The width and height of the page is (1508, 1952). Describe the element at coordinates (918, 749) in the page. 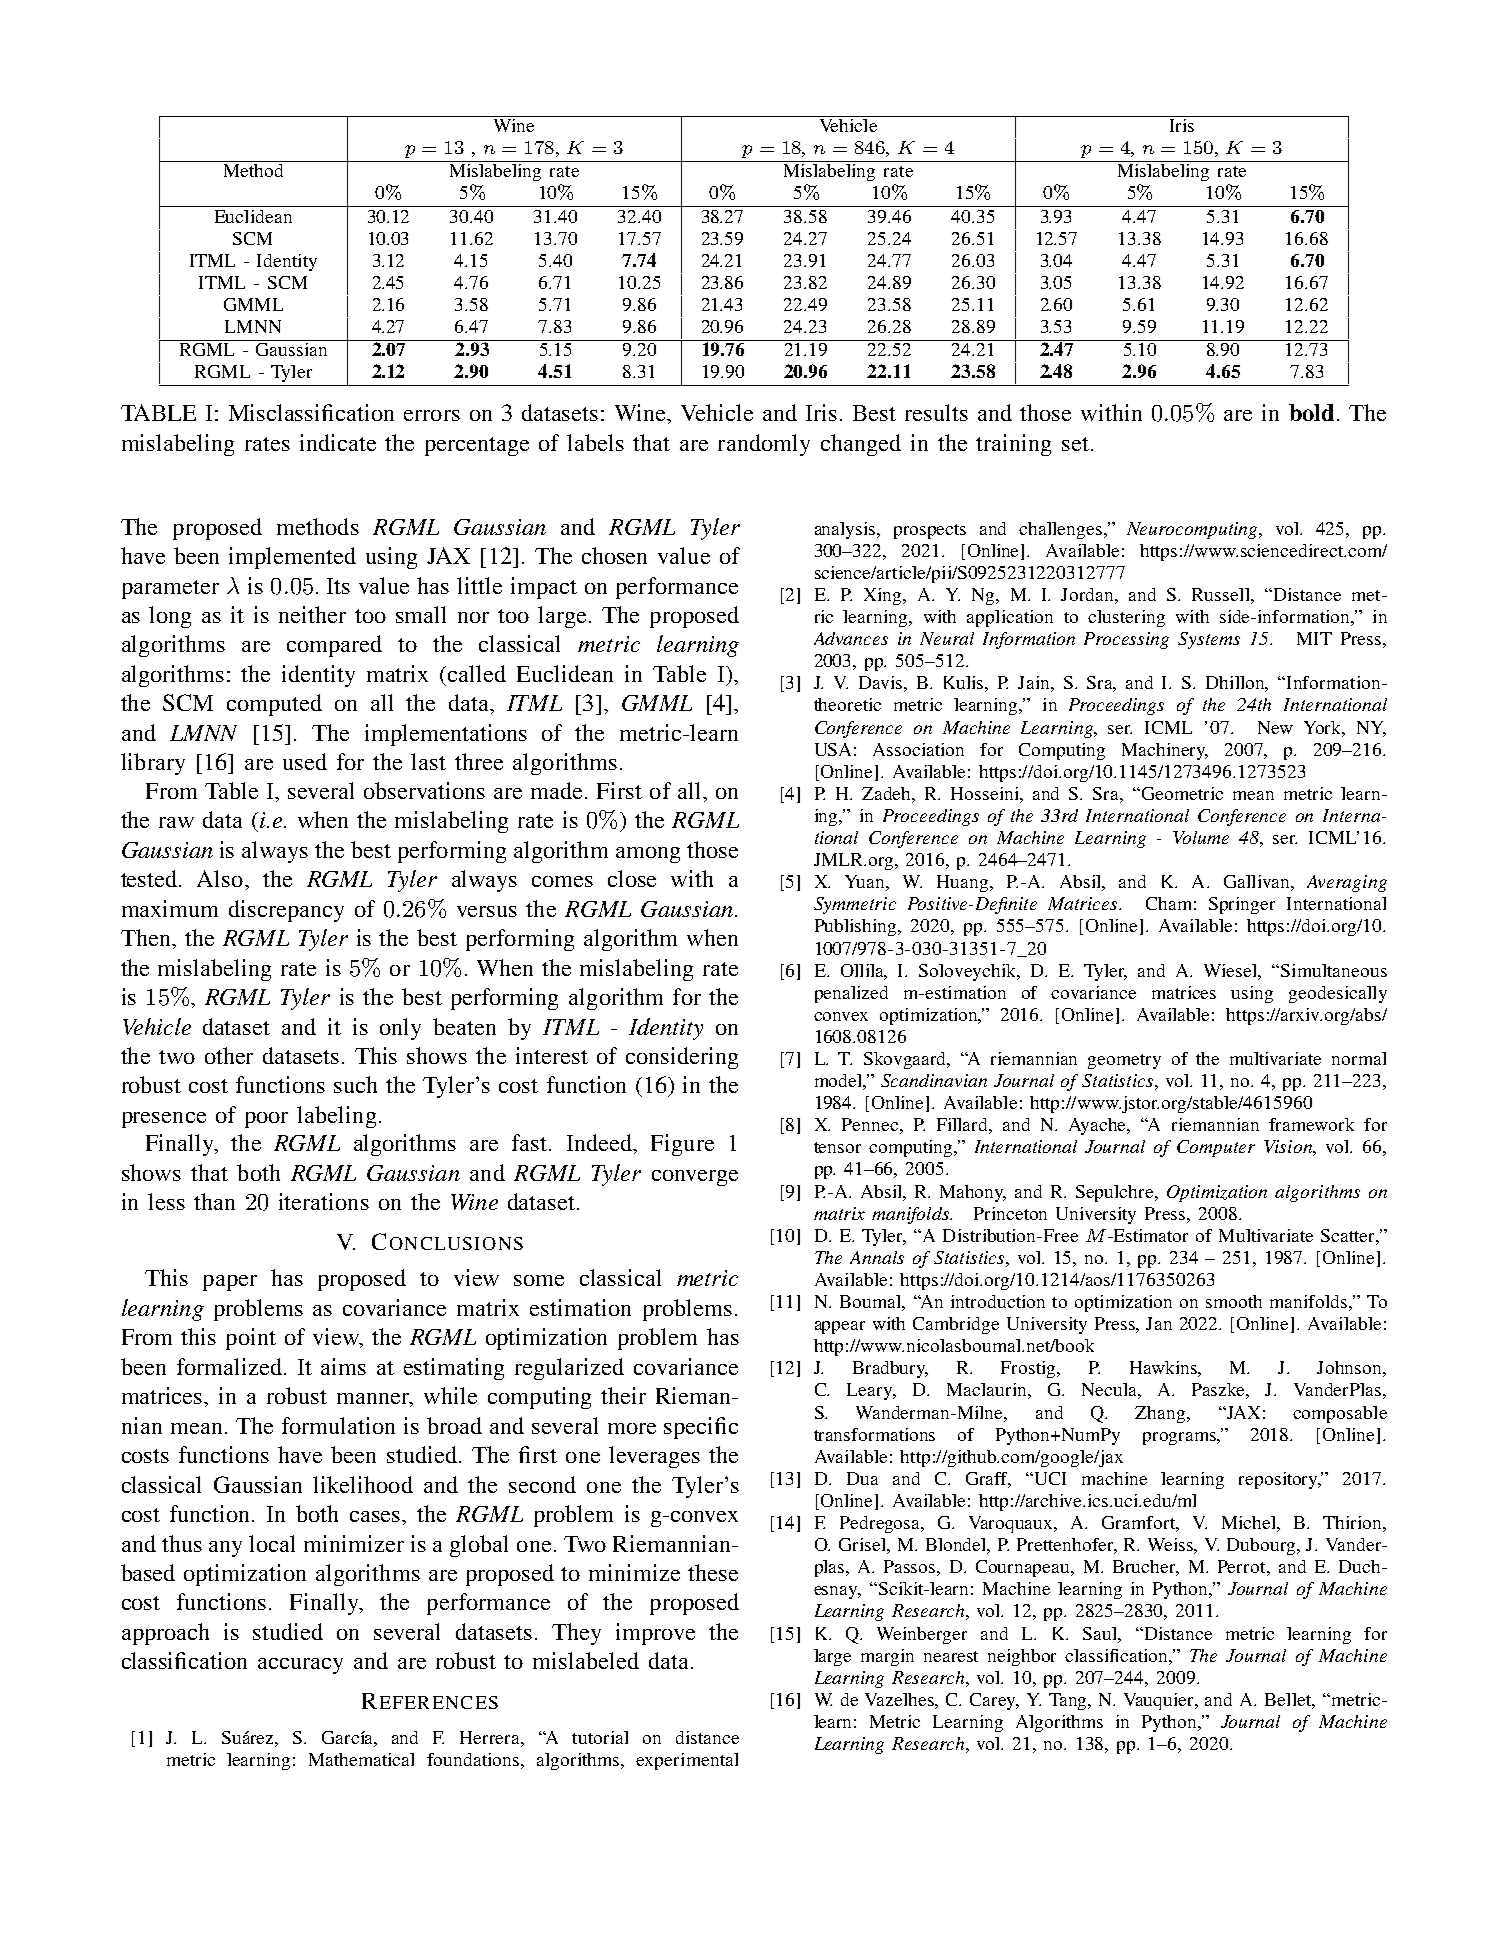

I see `Association` at that location.
